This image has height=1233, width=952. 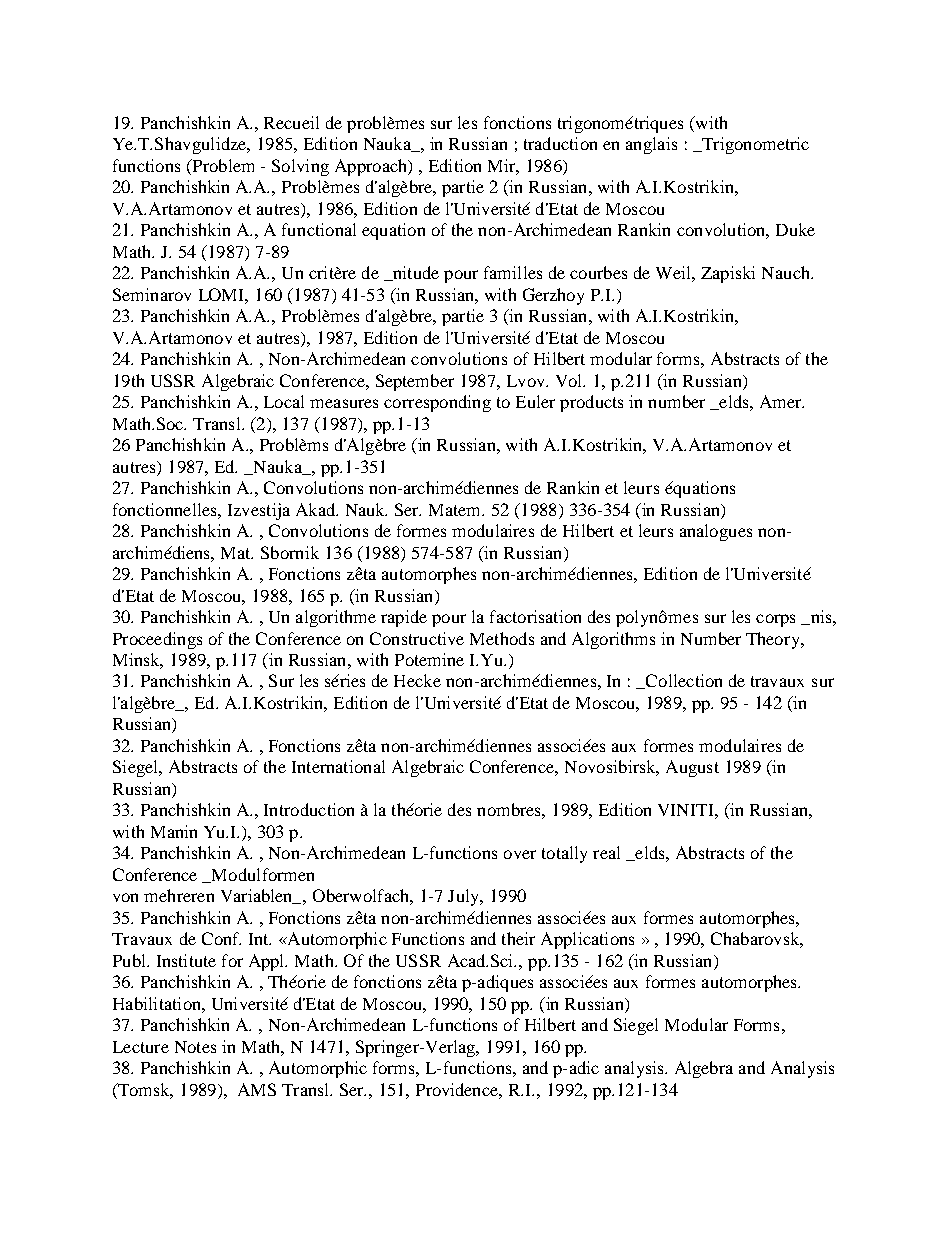 I want to click on August, so click(x=692, y=768).
